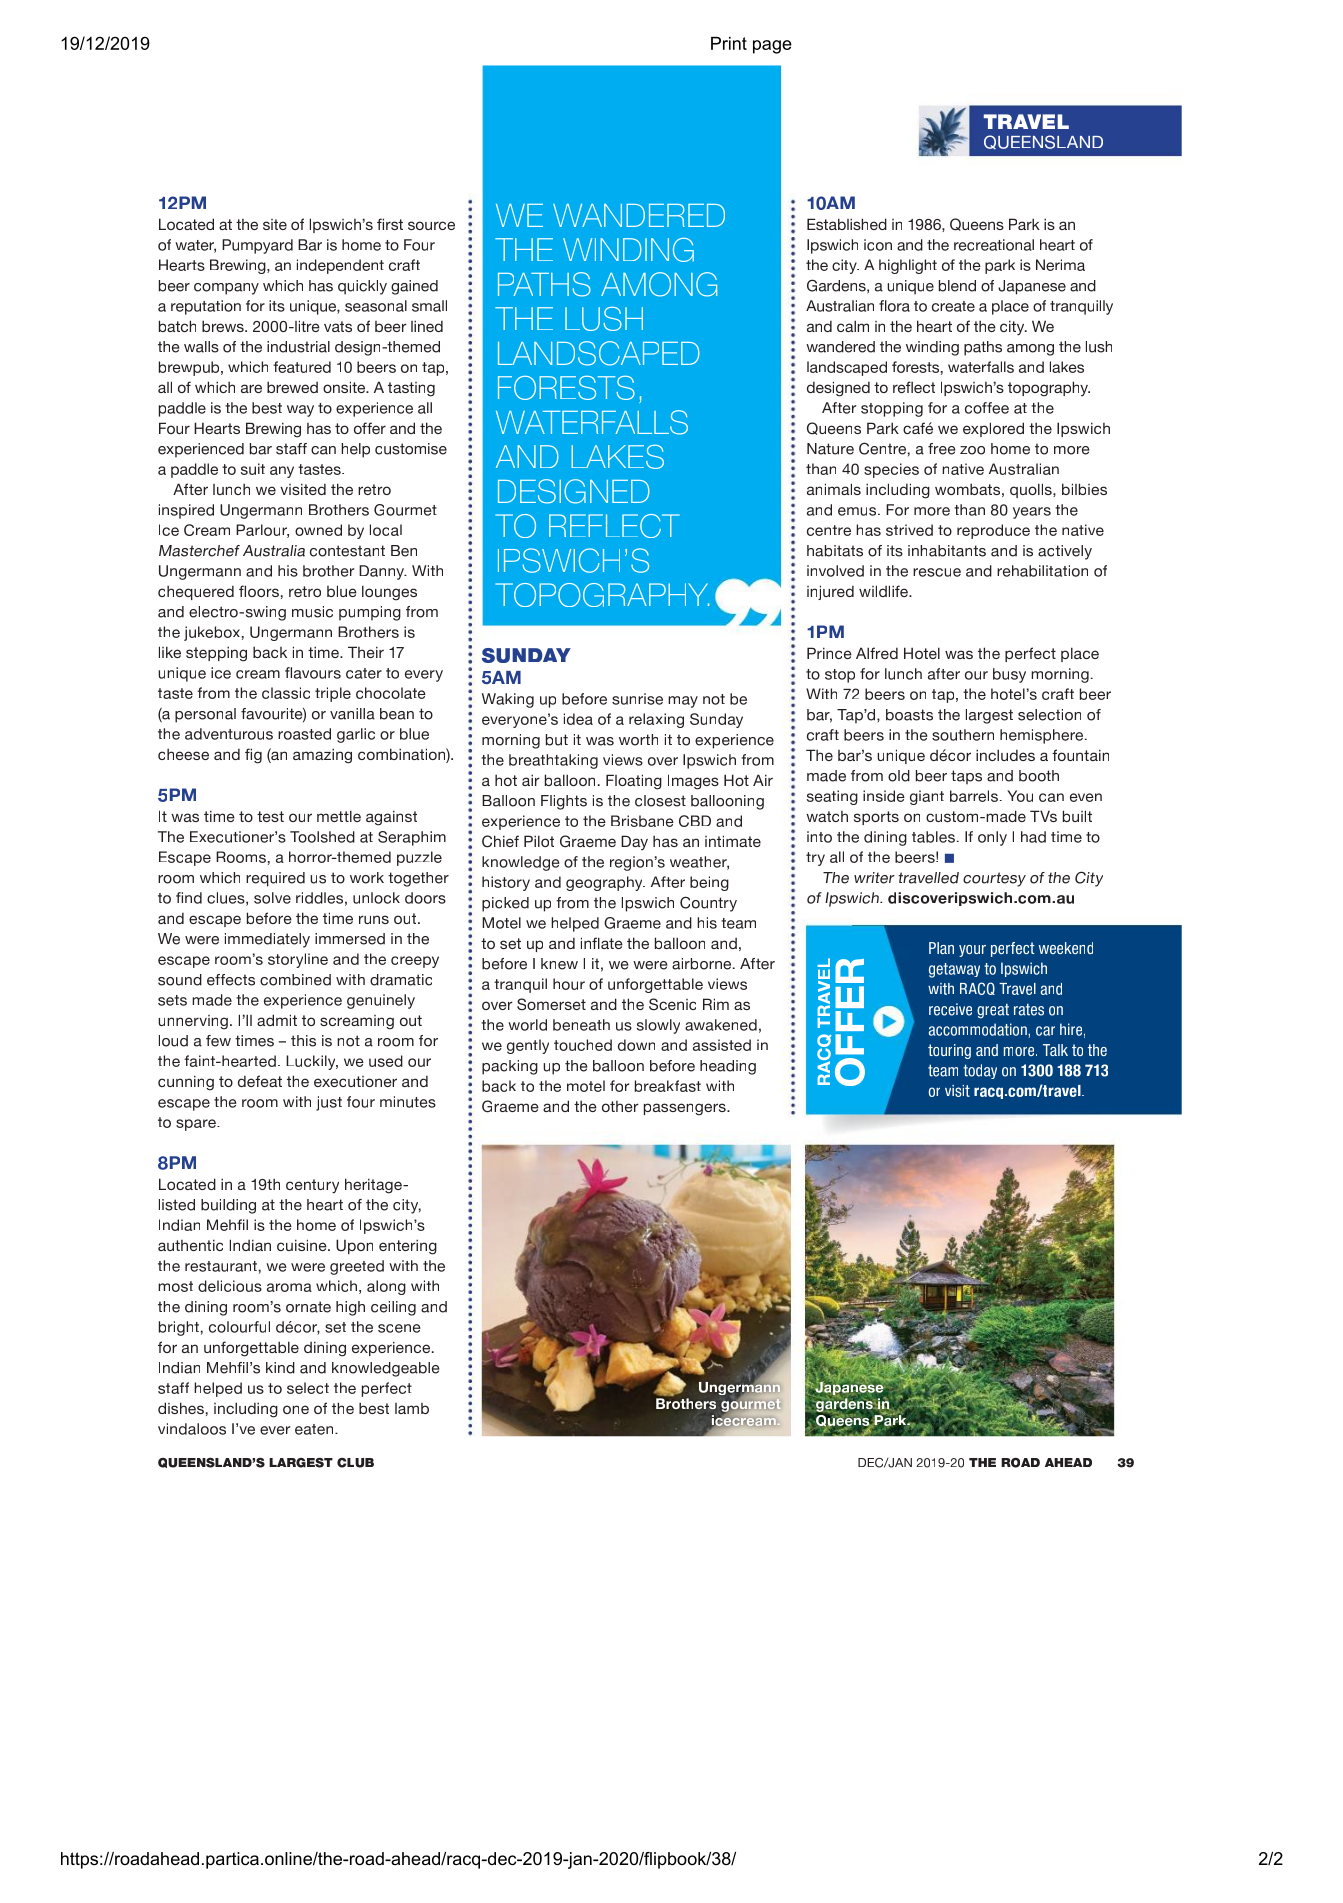 Image resolution: width=1343 pixels, height=1903 pixels. What do you see at coordinates (993, 531) in the image?
I see `reproduce` at bounding box center [993, 531].
